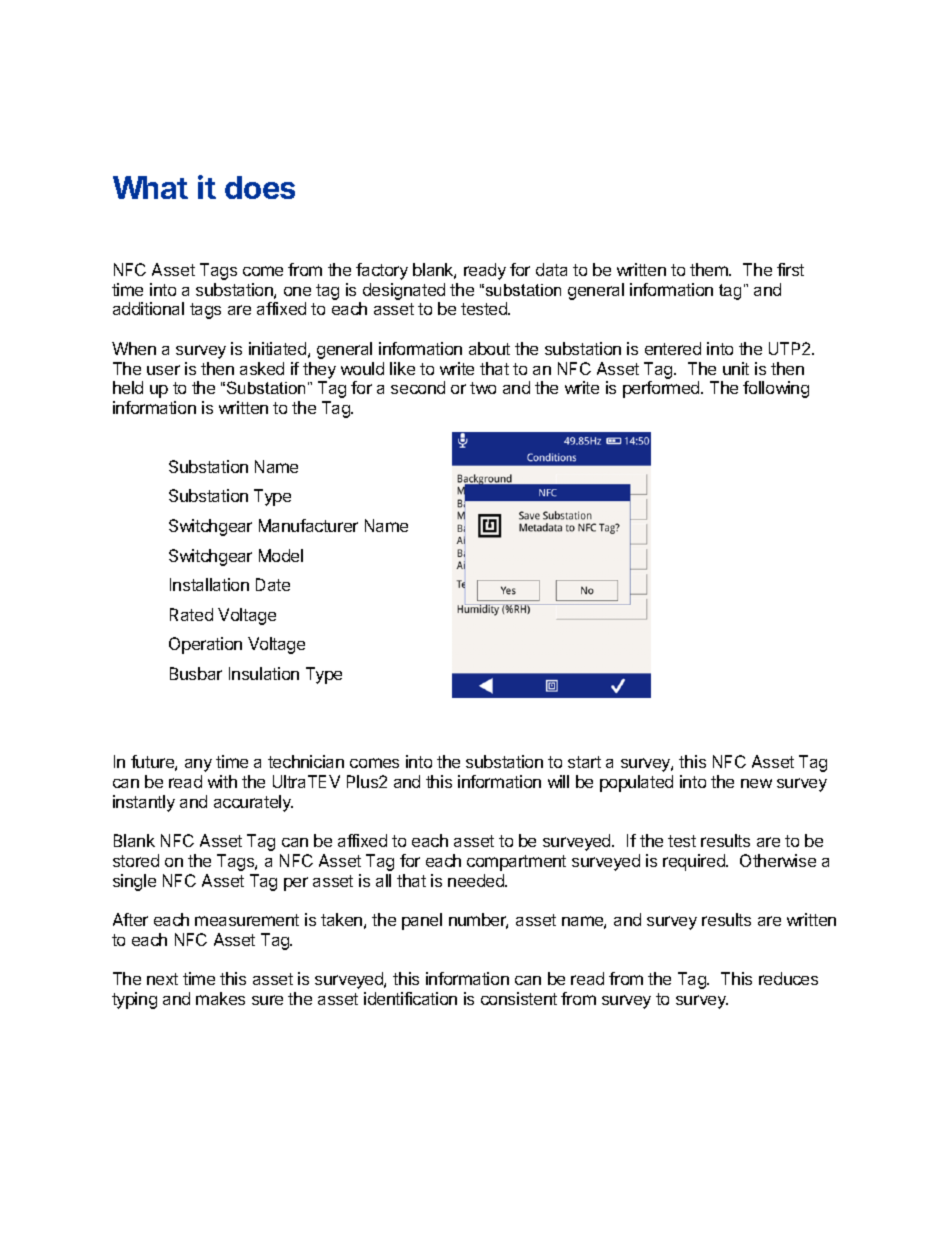  What do you see at coordinates (308, 525) in the screenshot?
I see `Manufacturer` at bounding box center [308, 525].
